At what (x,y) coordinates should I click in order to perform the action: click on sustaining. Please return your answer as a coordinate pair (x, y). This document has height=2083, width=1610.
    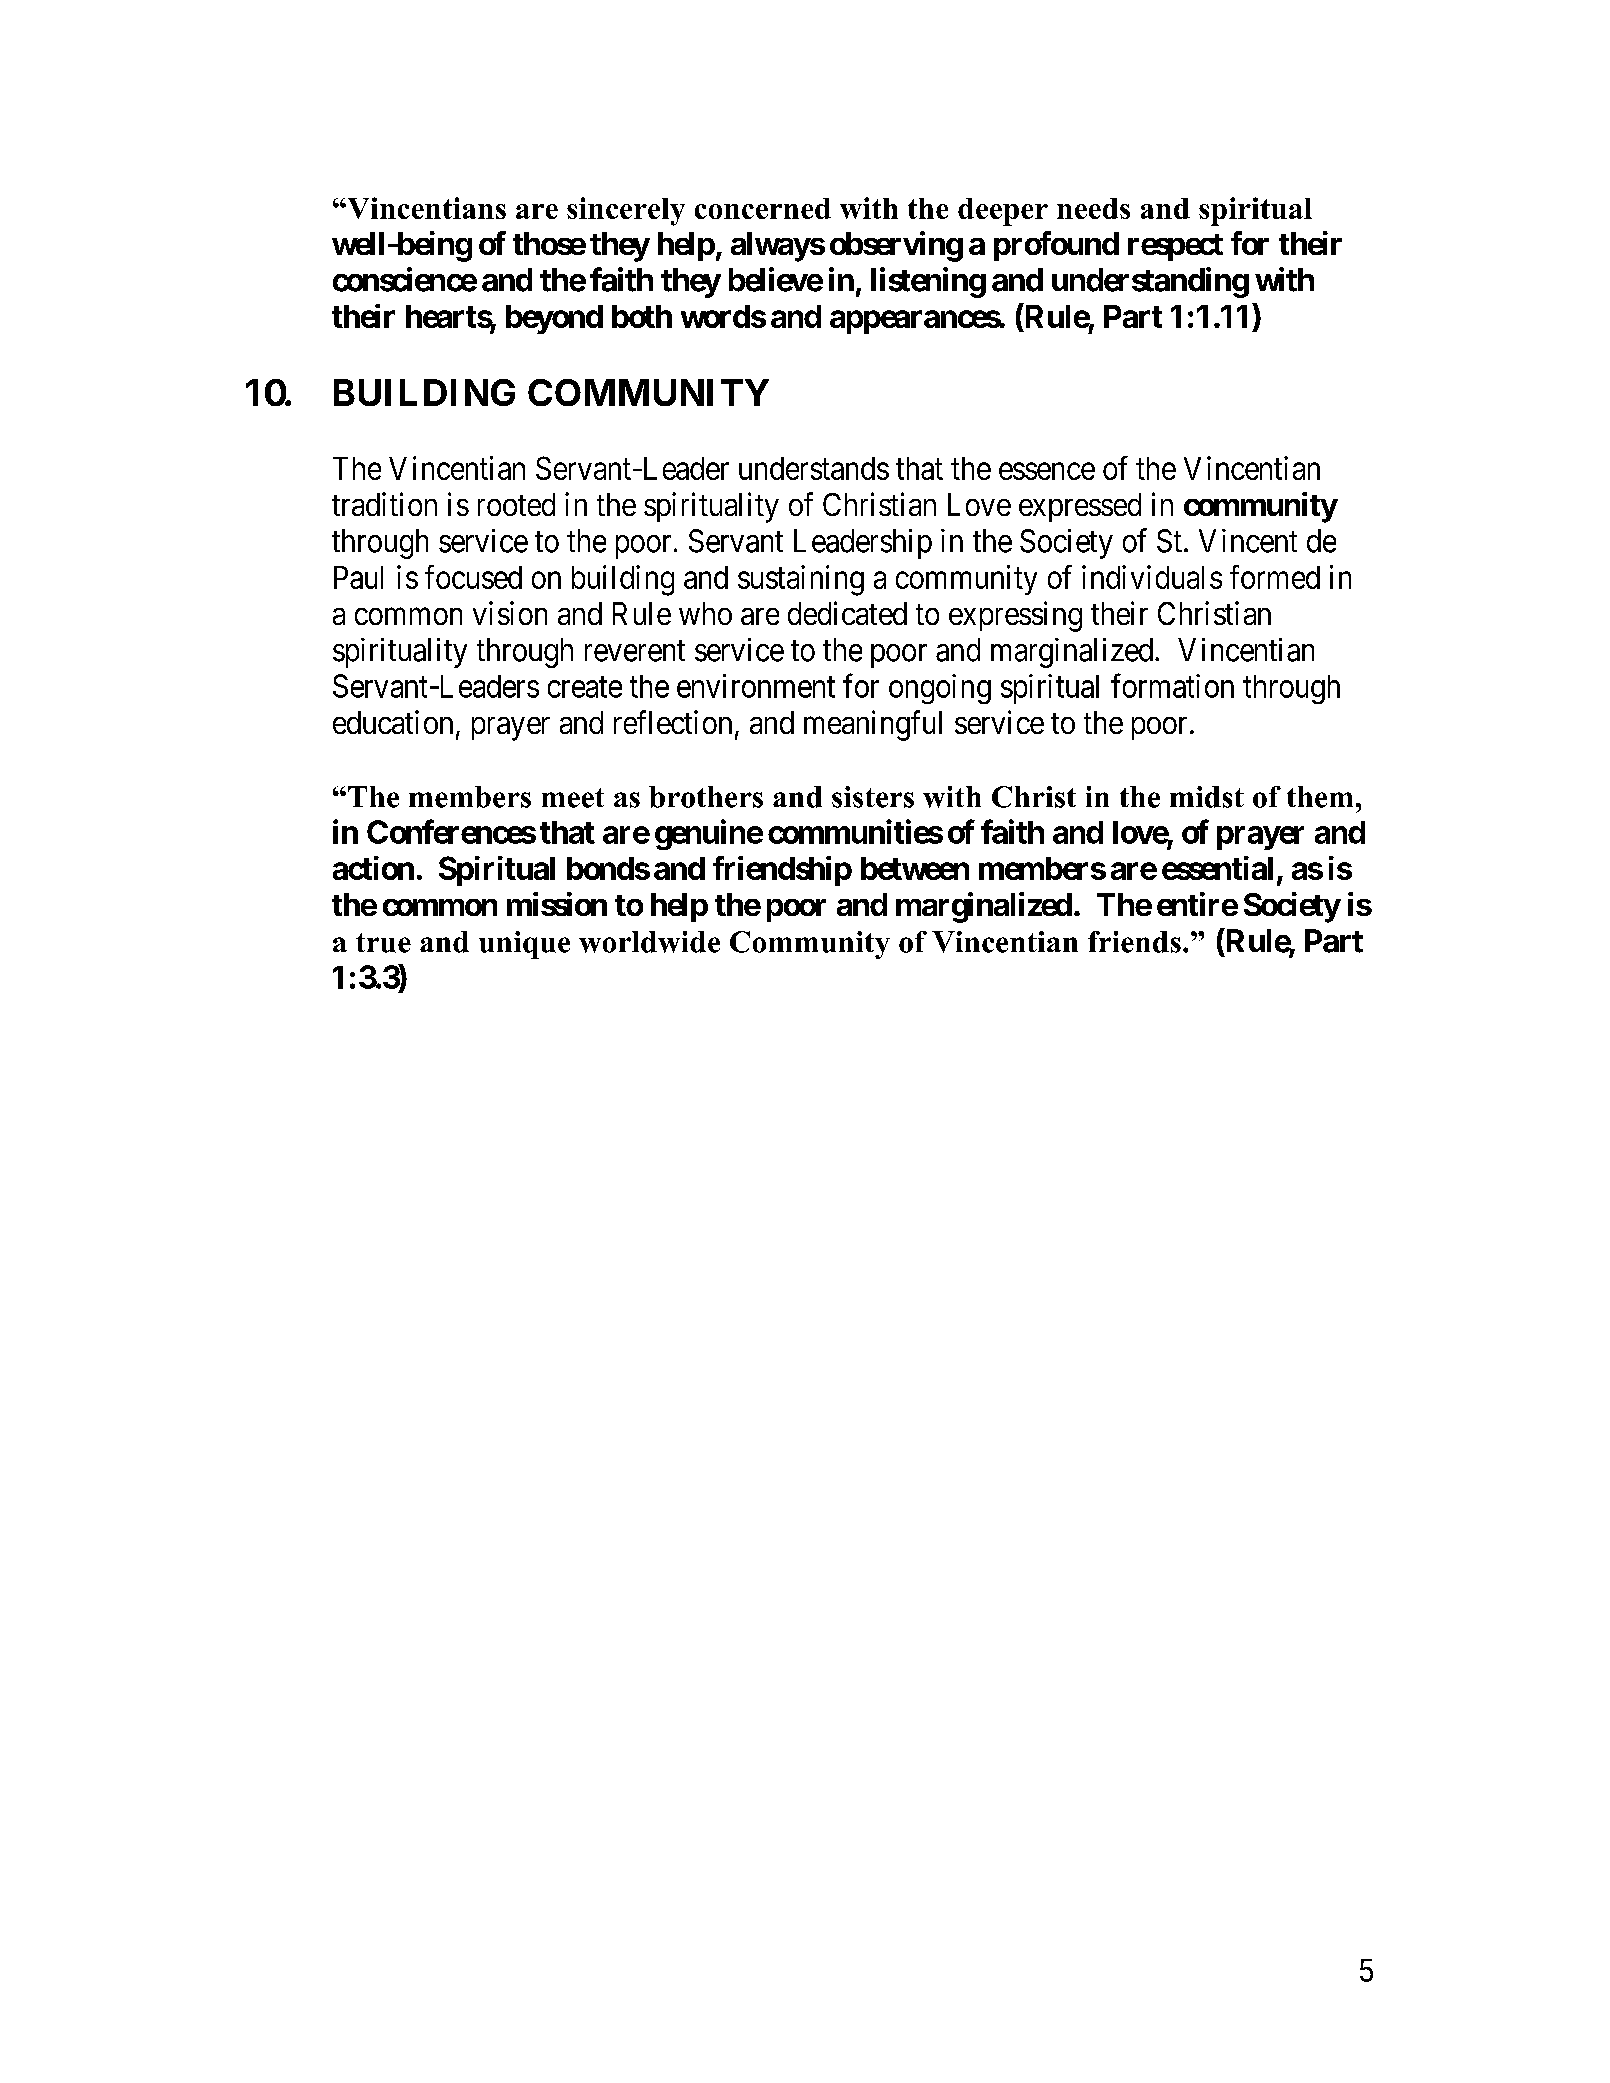
    Looking at the image, I should click on (801, 580).
